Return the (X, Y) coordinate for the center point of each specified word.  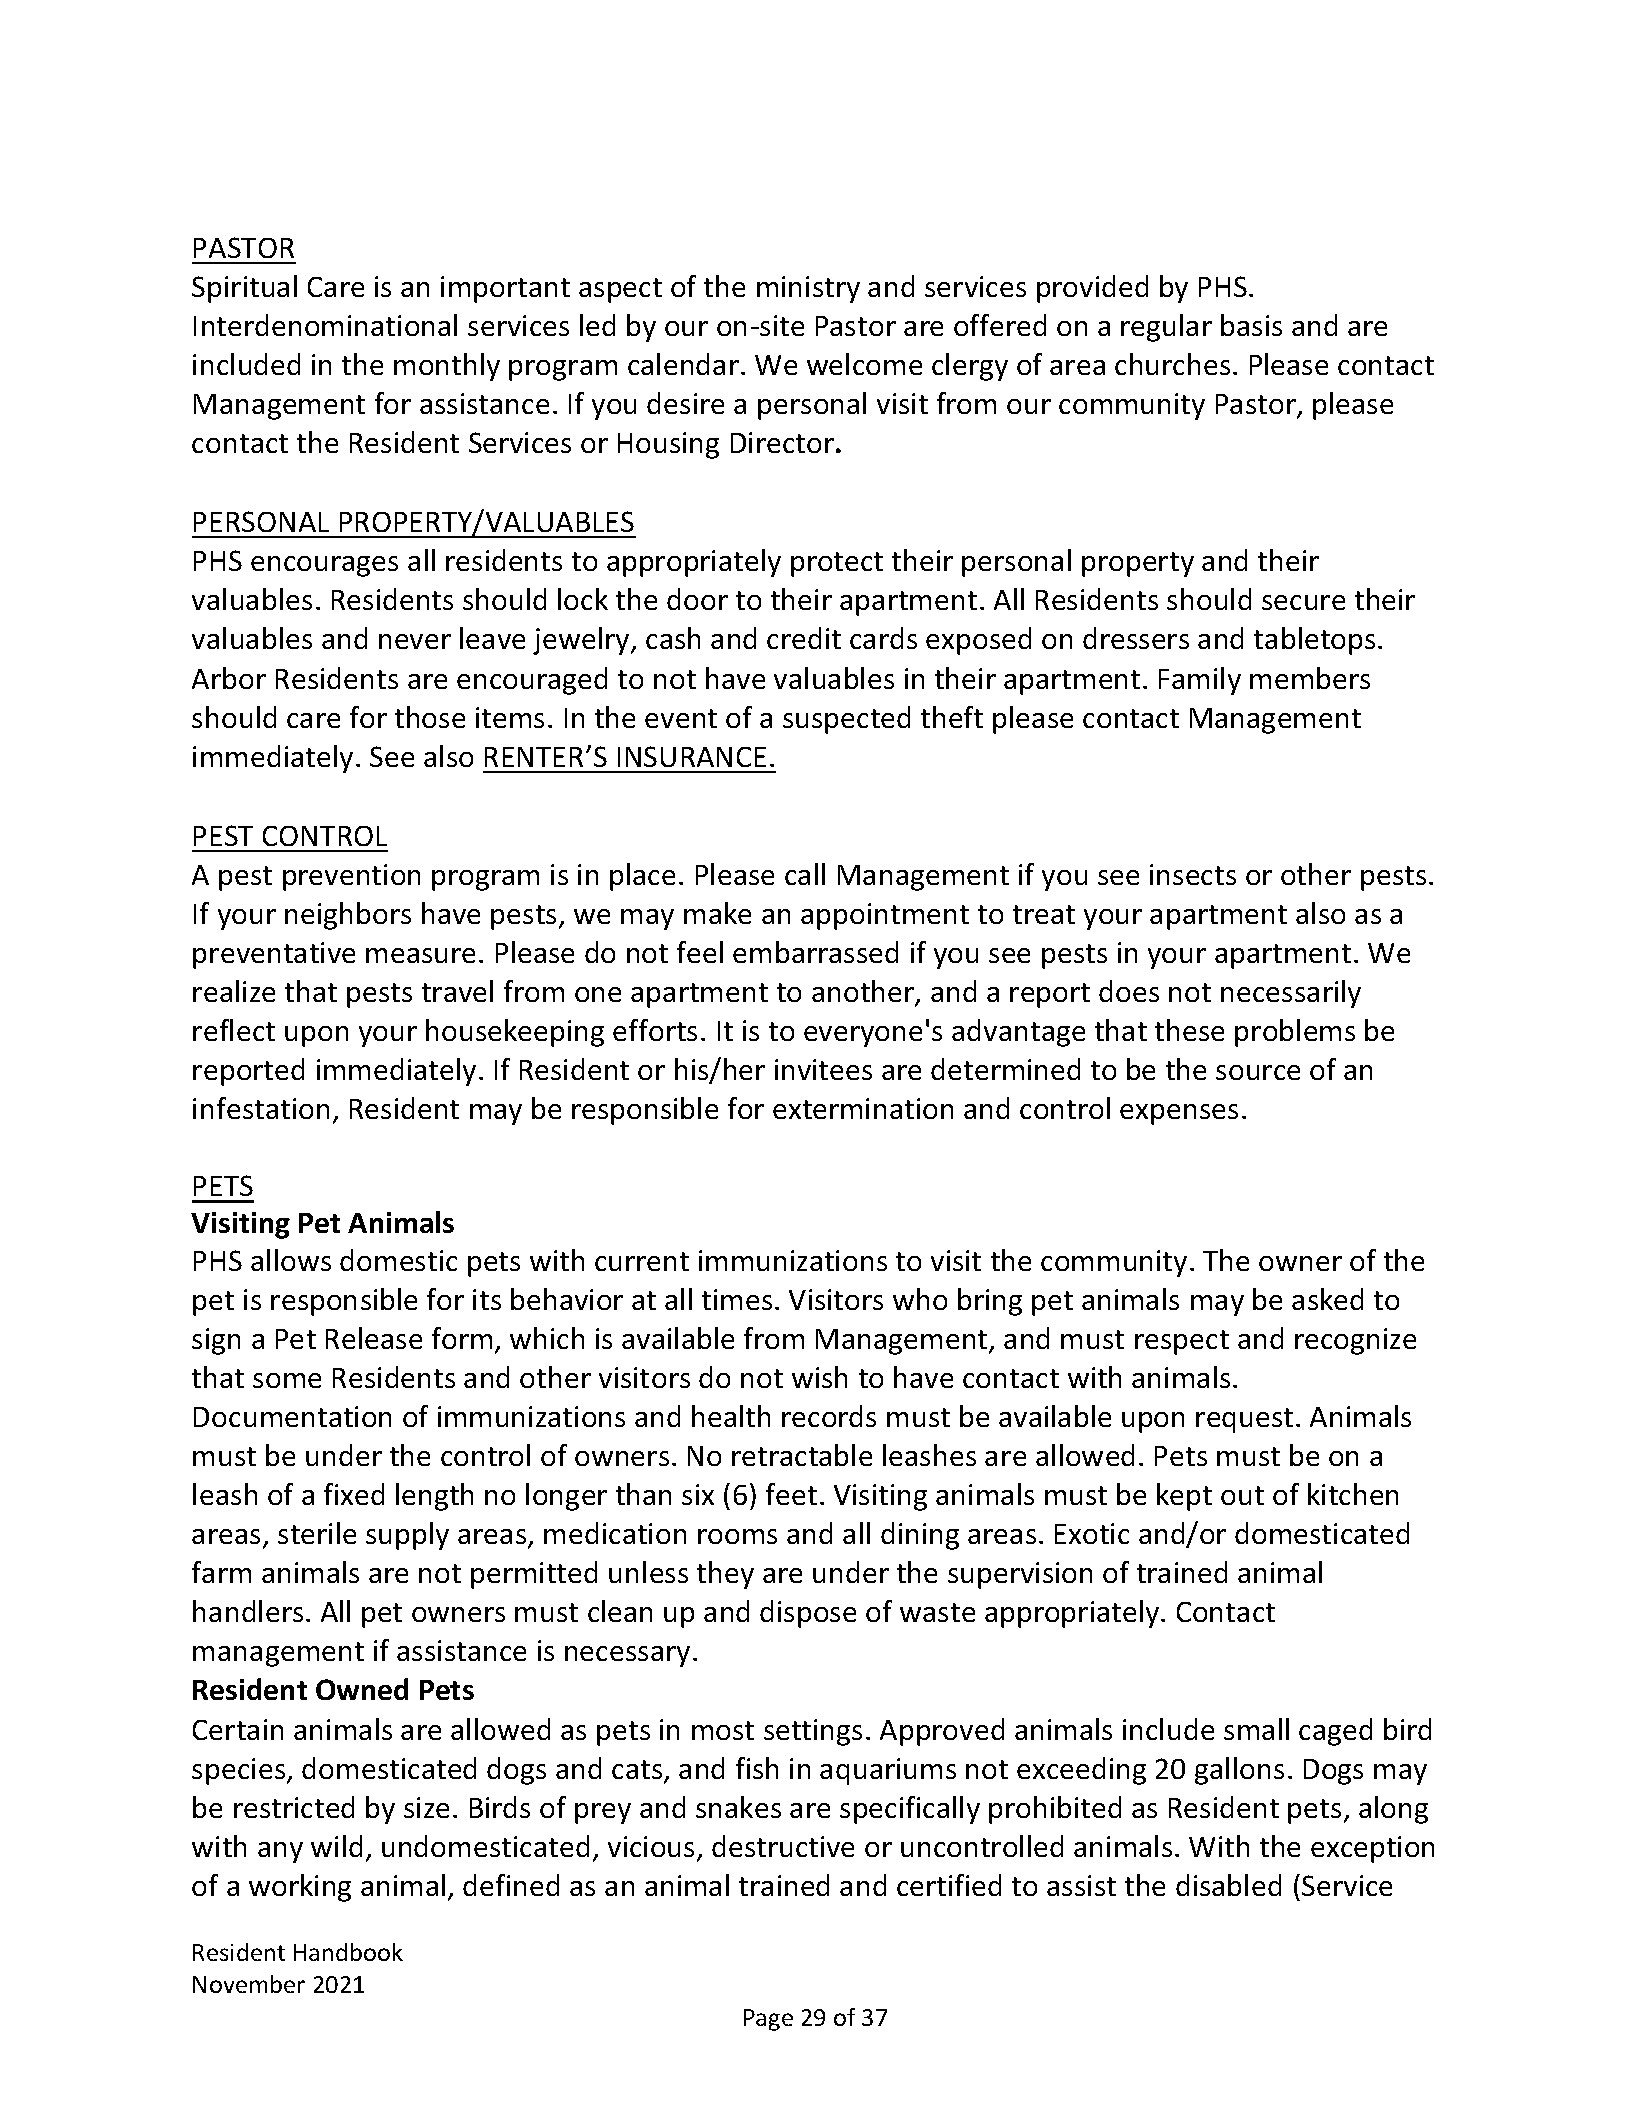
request (1244, 1420)
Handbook (348, 1952)
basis (1251, 325)
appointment (885, 916)
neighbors (348, 916)
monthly (447, 367)
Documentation (292, 1416)
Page (768, 2020)
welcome (864, 364)
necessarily (1291, 994)
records (829, 1416)
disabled (1228, 1885)
